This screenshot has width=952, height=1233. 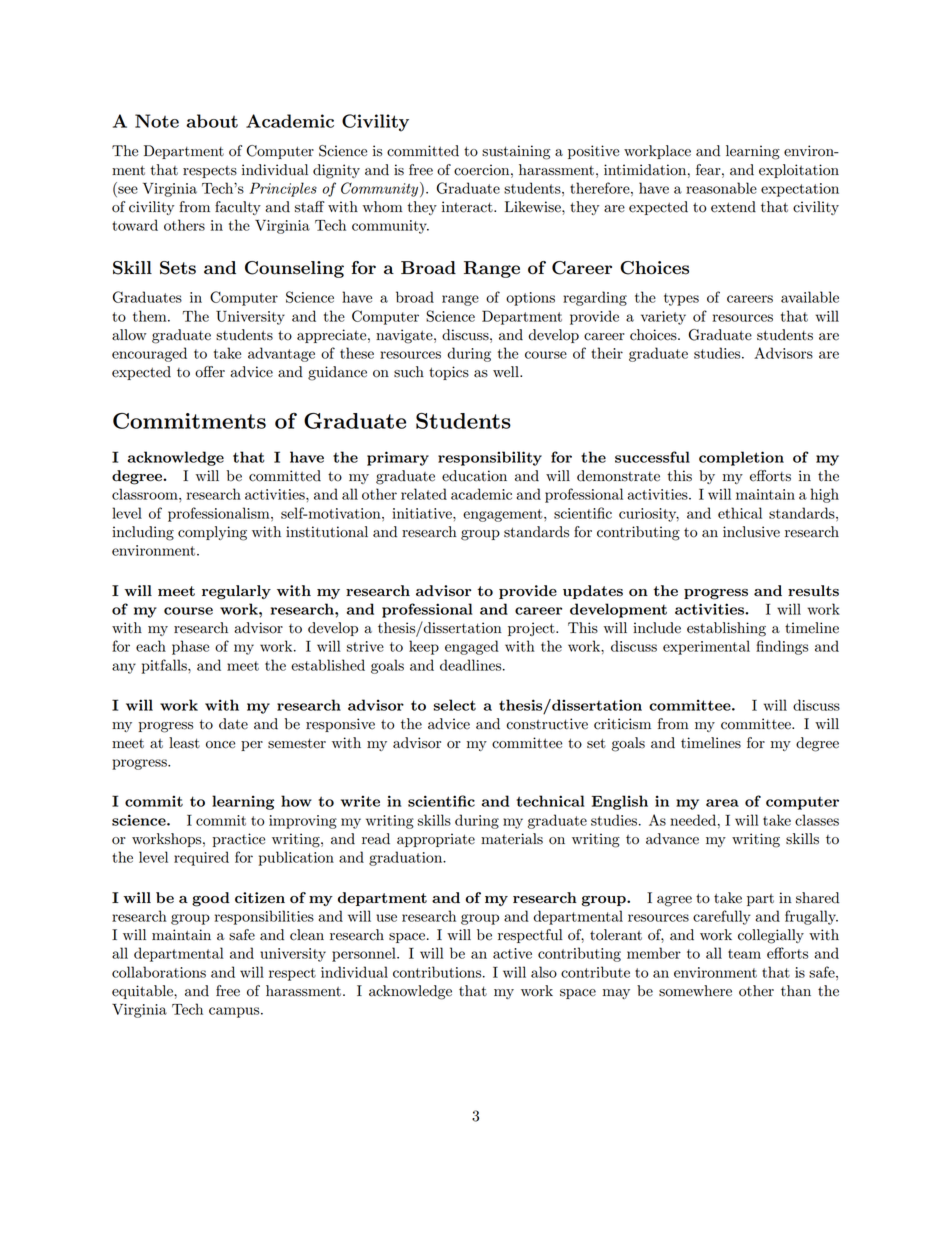 I want to click on contributions, so click(x=438, y=972).
